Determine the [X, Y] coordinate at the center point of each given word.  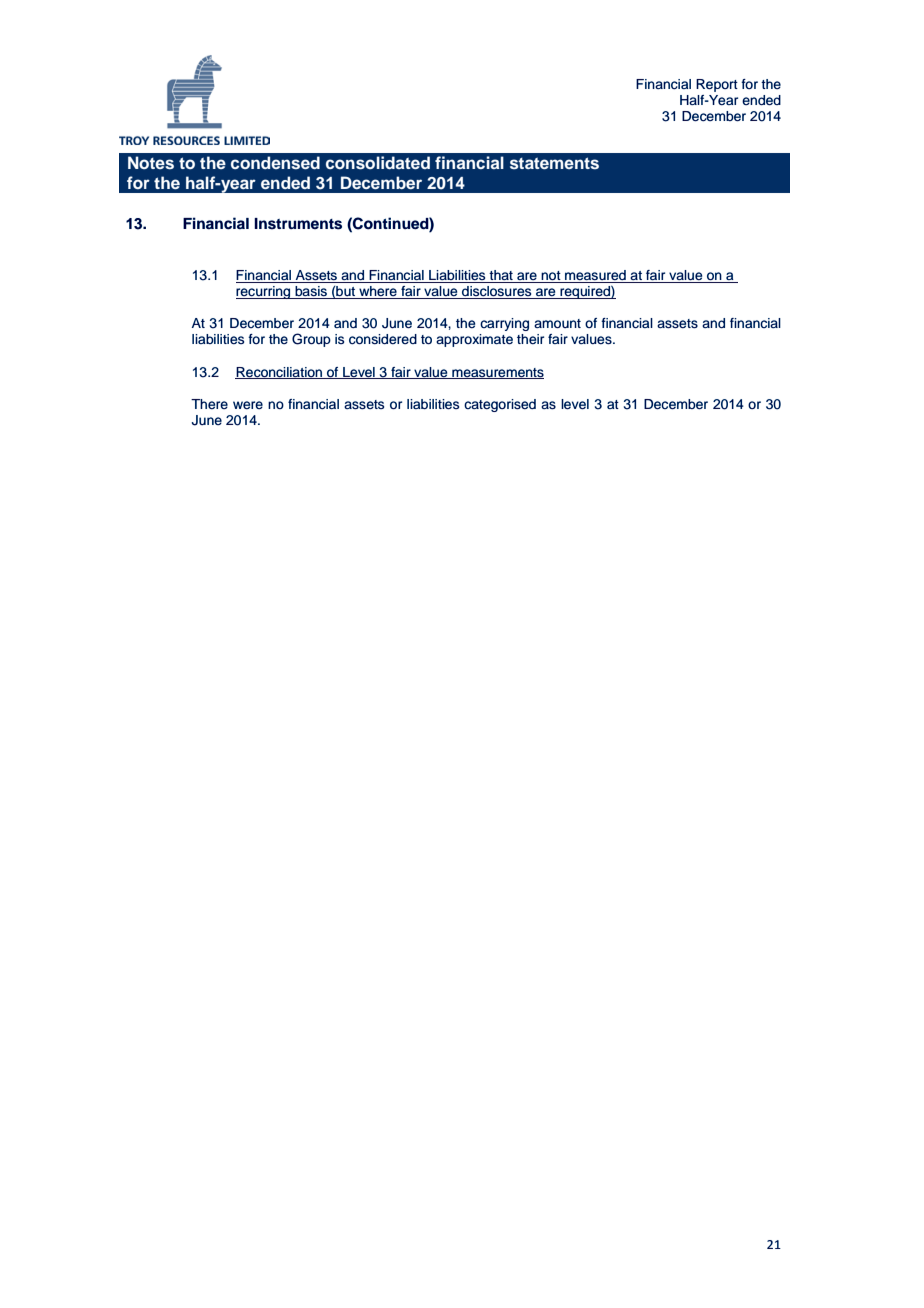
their [530, 339]
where [378, 292]
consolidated [378, 163]
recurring [264, 292]
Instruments [298, 224]
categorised [500, 405]
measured [595, 276]
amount [557, 323]
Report [717, 85]
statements [554, 163]
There [209, 404]
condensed [275, 163]
